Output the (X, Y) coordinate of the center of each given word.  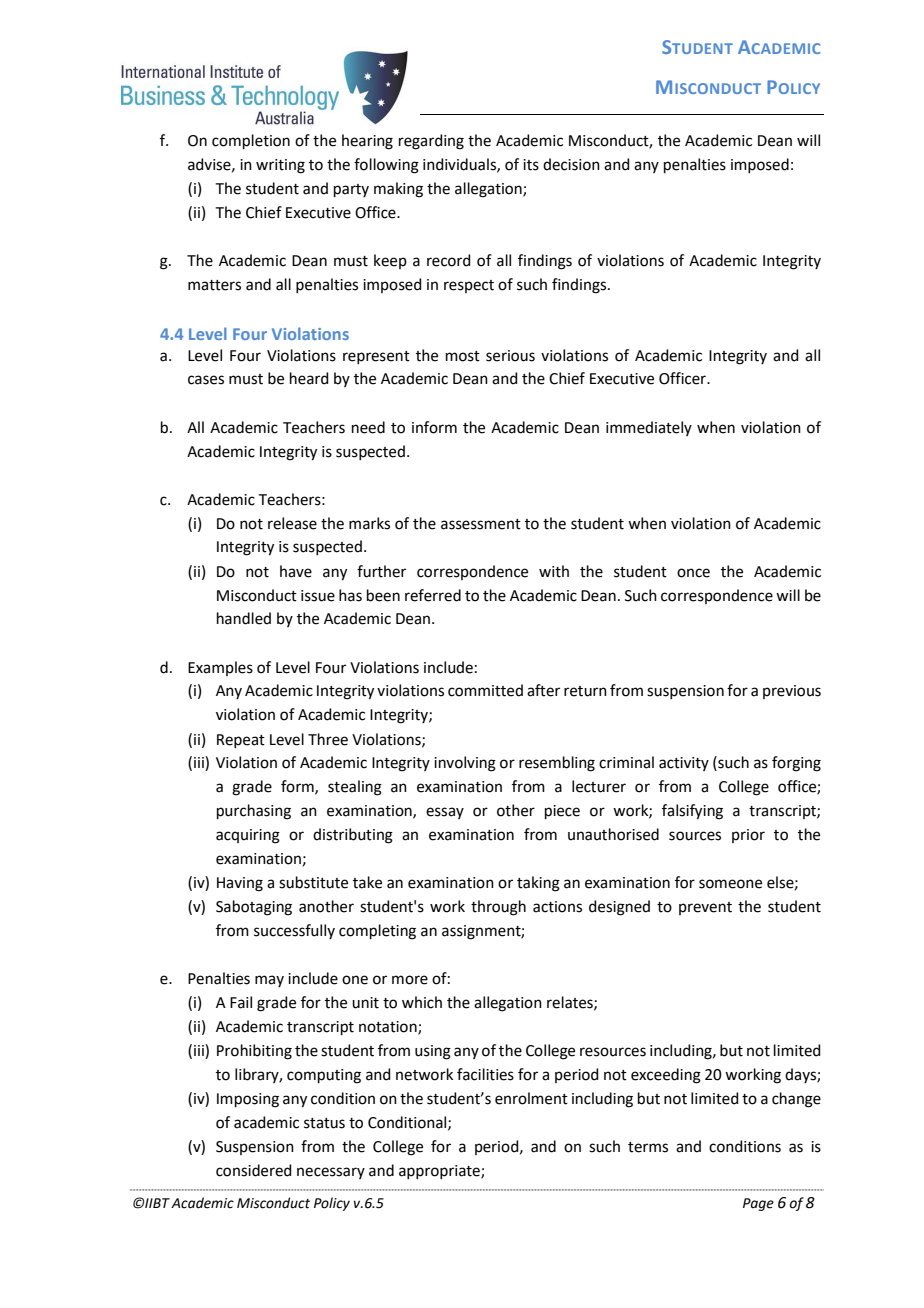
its (531, 165)
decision (571, 164)
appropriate (440, 1172)
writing (280, 166)
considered (254, 1170)
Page (758, 1204)
